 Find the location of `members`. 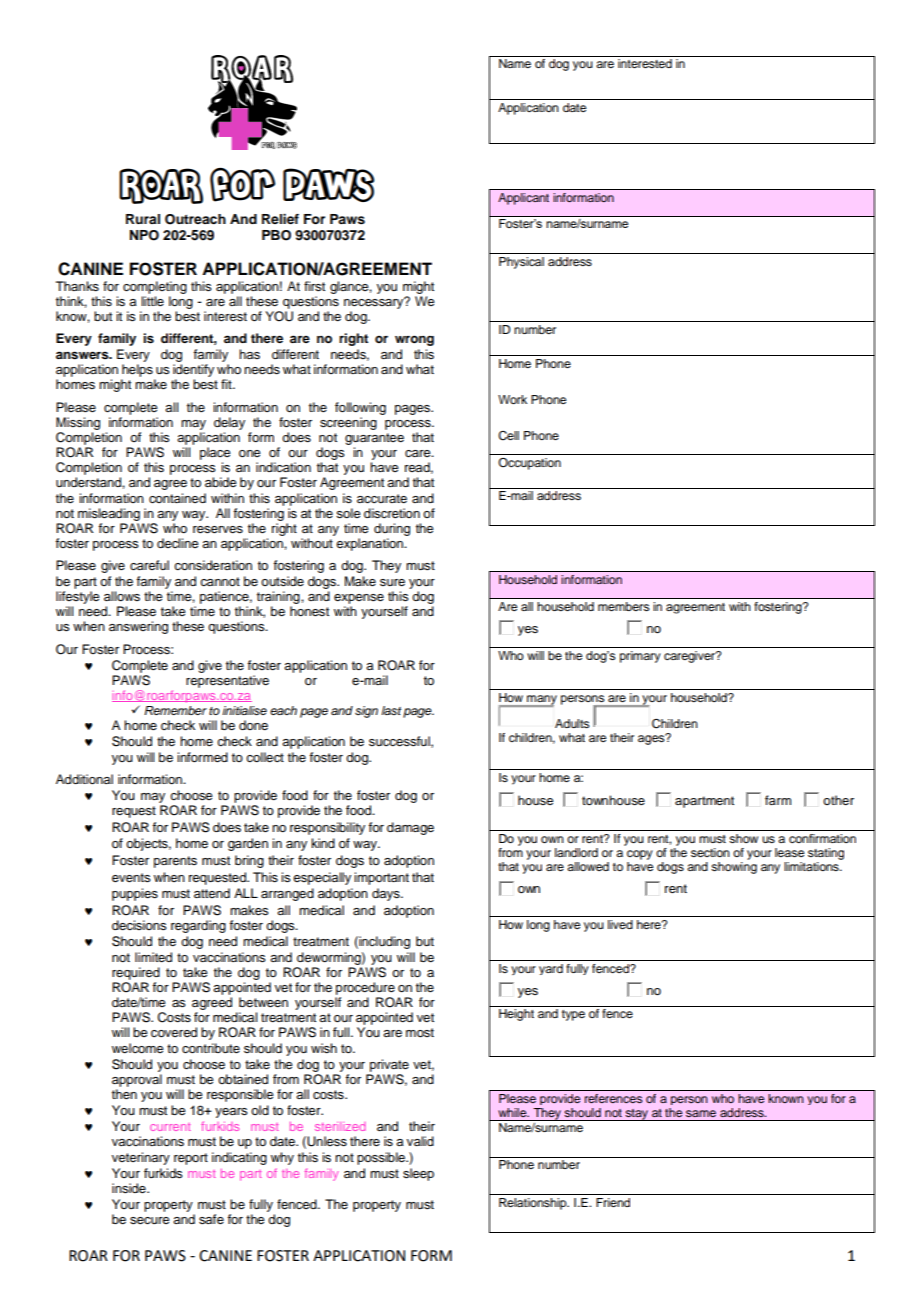

members is located at coordinates (623, 606).
